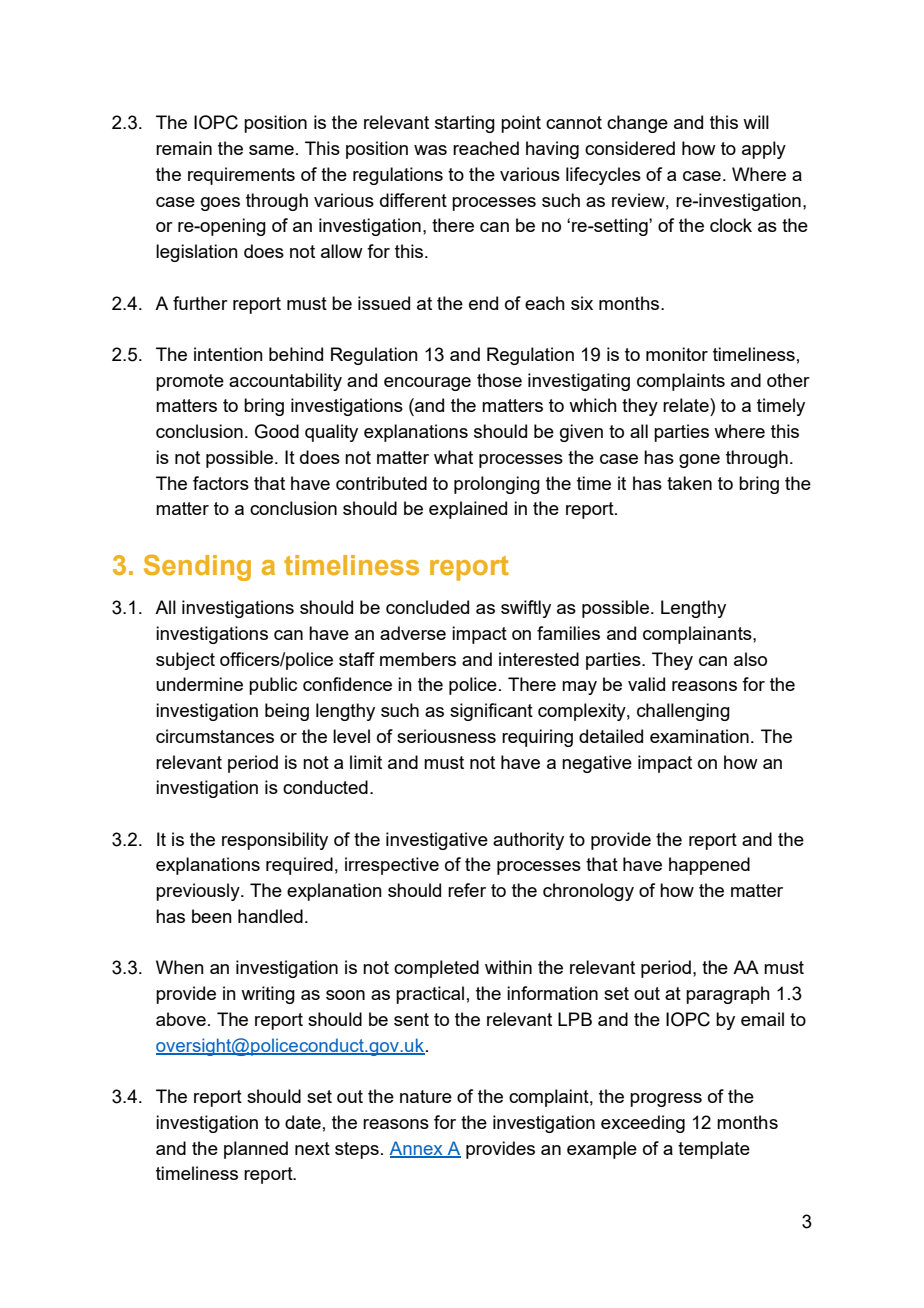  I want to click on prolonging, so click(497, 485).
